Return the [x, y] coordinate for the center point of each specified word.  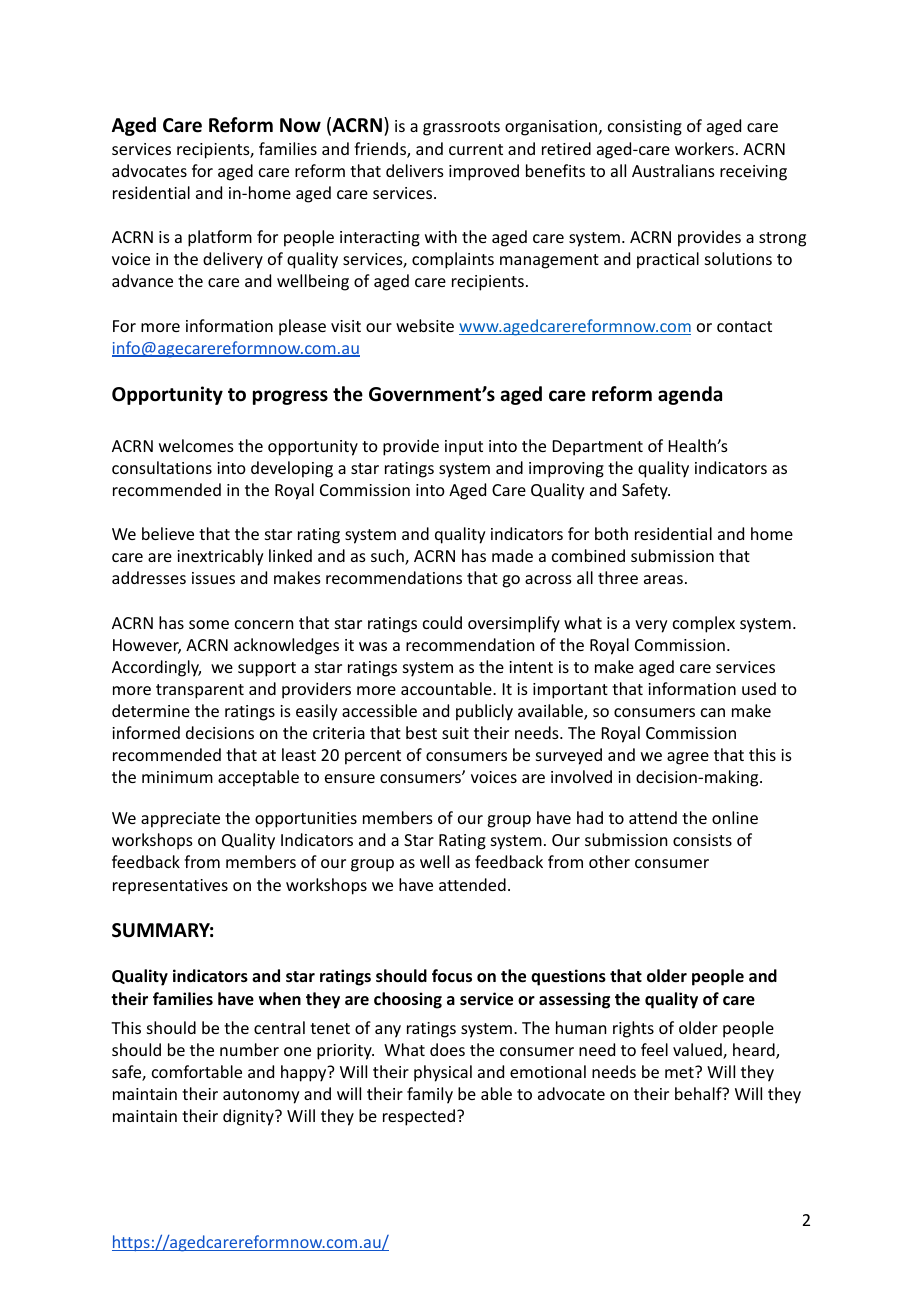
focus [452, 976]
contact [744, 326]
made [512, 555]
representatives [170, 887]
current [476, 149]
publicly [484, 712]
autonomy [261, 1096]
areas [663, 579]
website [425, 325]
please [302, 327]
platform [220, 238]
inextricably [220, 557]
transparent [200, 691]
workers [704, 148]
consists [702, 840]
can [713, 712]
